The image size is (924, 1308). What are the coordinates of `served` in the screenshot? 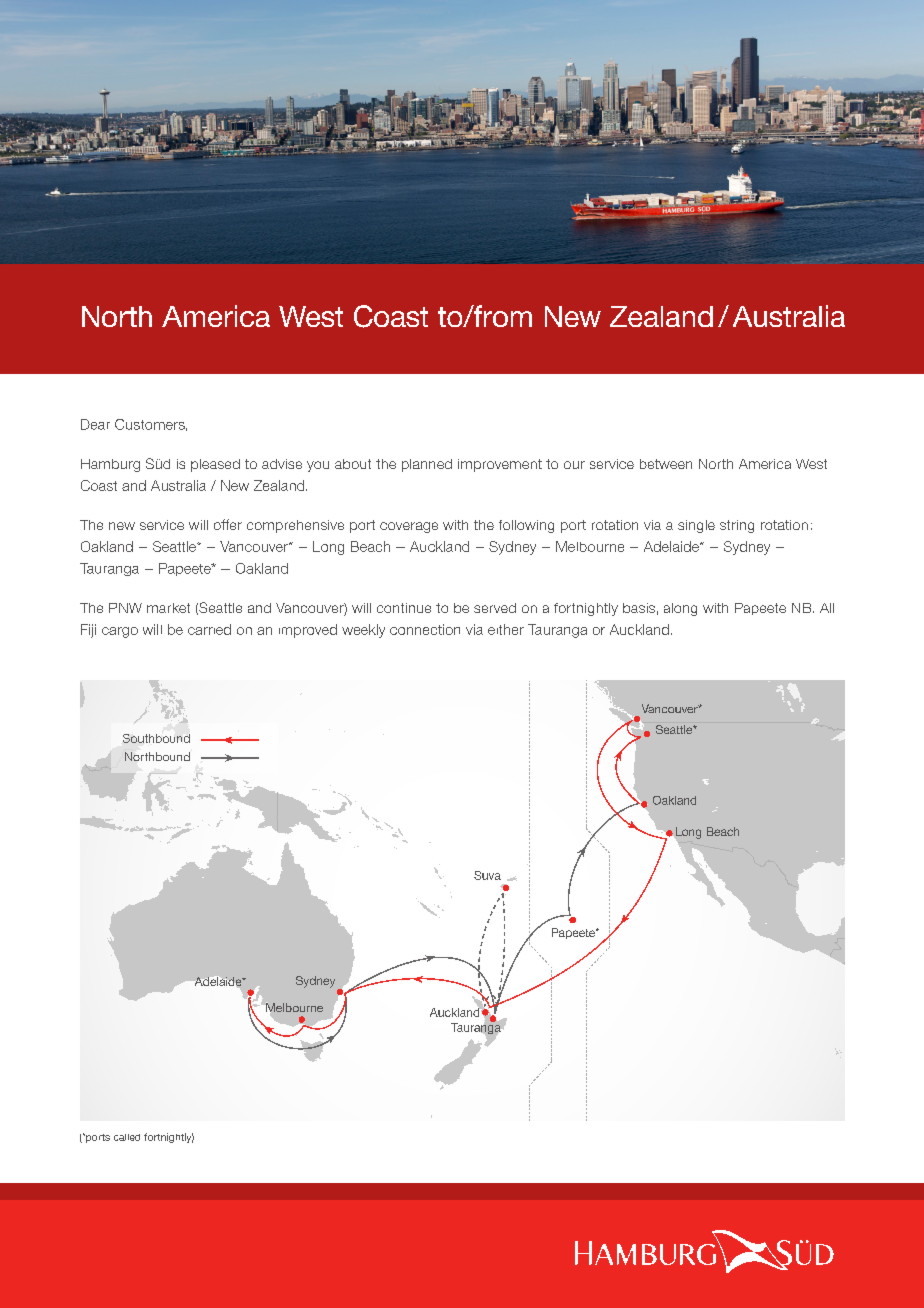 It's located at (495, 608).
